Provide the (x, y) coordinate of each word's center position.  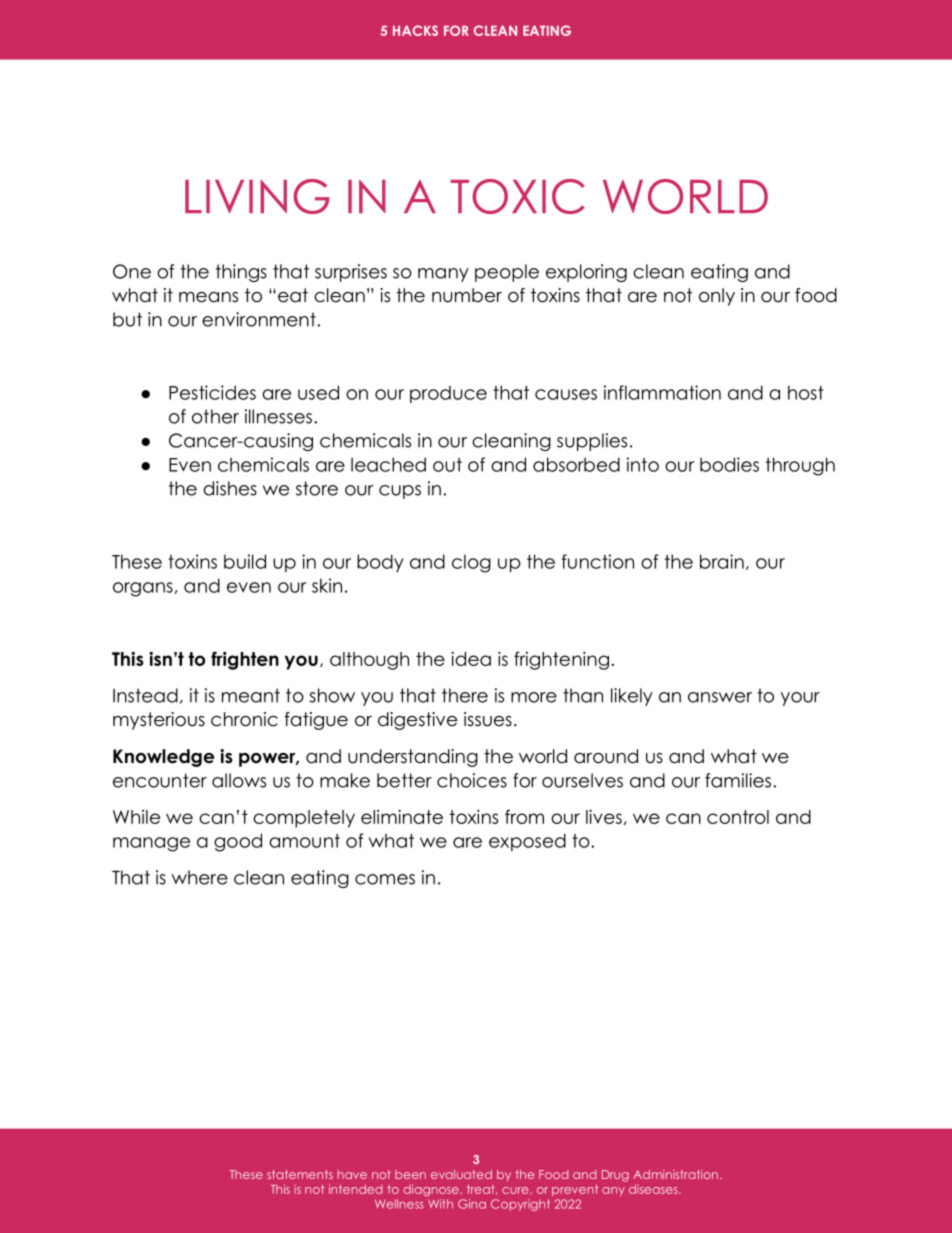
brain (722, 561)
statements (300, 1174)
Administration (675, 1174)
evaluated (461, 1174)
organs (143, 589)
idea (471, 658)
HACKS (415, 30)
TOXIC (518, 196)
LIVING (257, 196)
